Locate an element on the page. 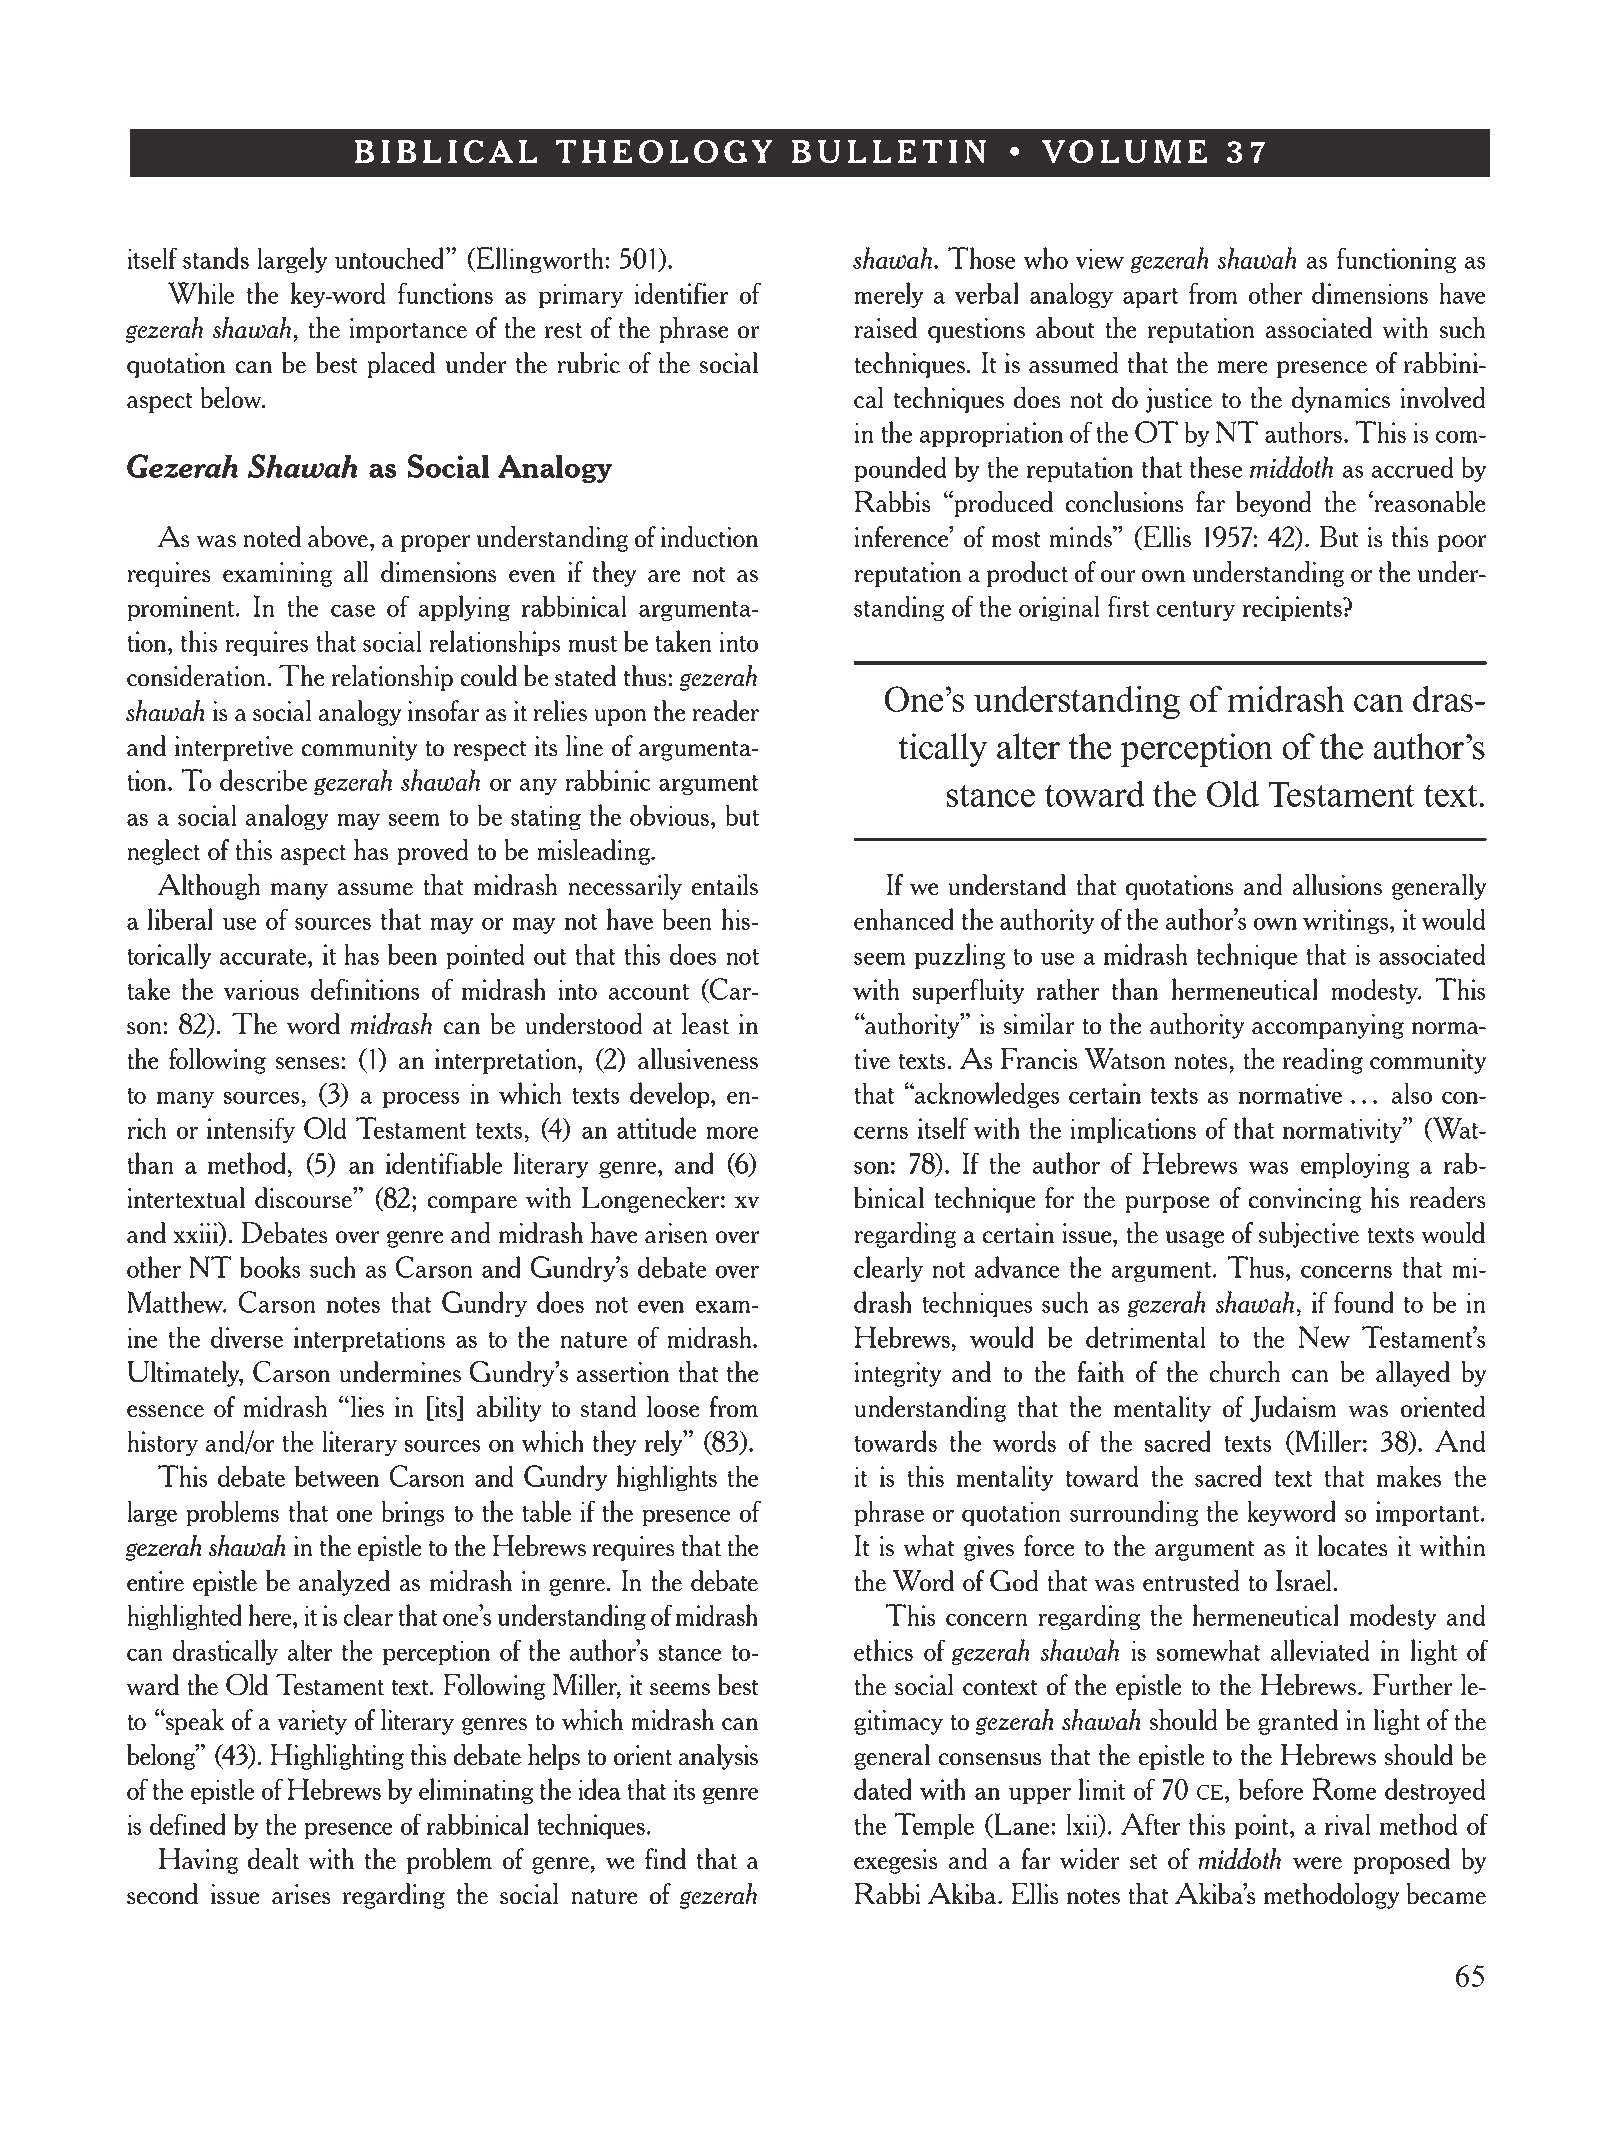  raised is located at coordinates (885, 328).
